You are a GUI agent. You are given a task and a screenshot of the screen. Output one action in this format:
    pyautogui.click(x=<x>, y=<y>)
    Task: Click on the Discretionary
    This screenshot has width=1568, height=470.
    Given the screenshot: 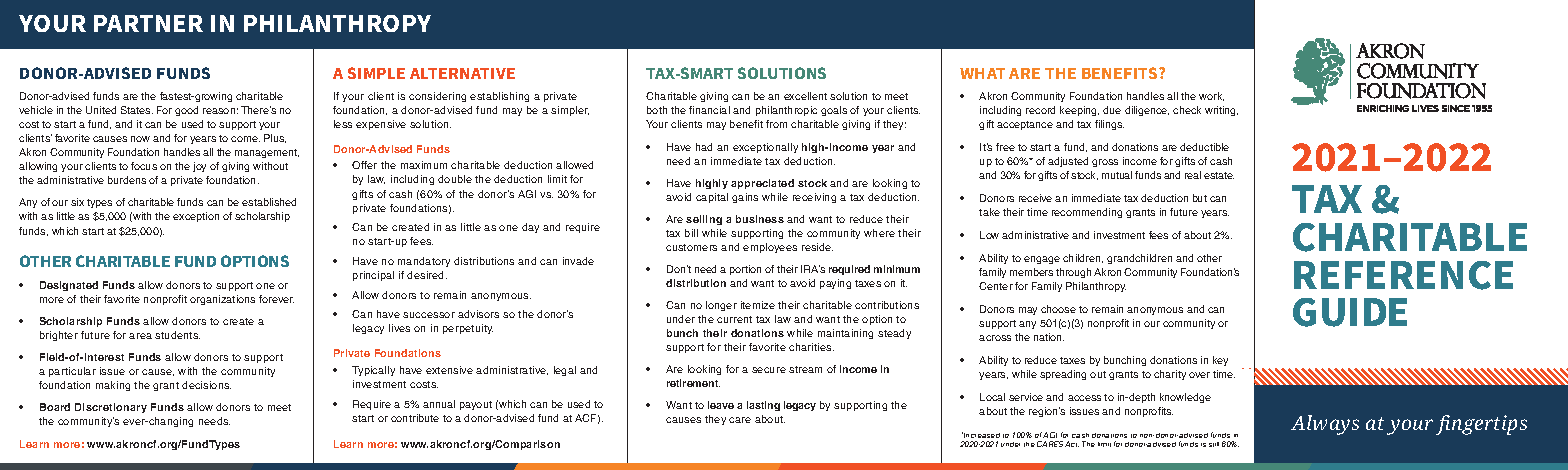 What is the action you would take?
    pyautogui.click(x=111, y=408)
